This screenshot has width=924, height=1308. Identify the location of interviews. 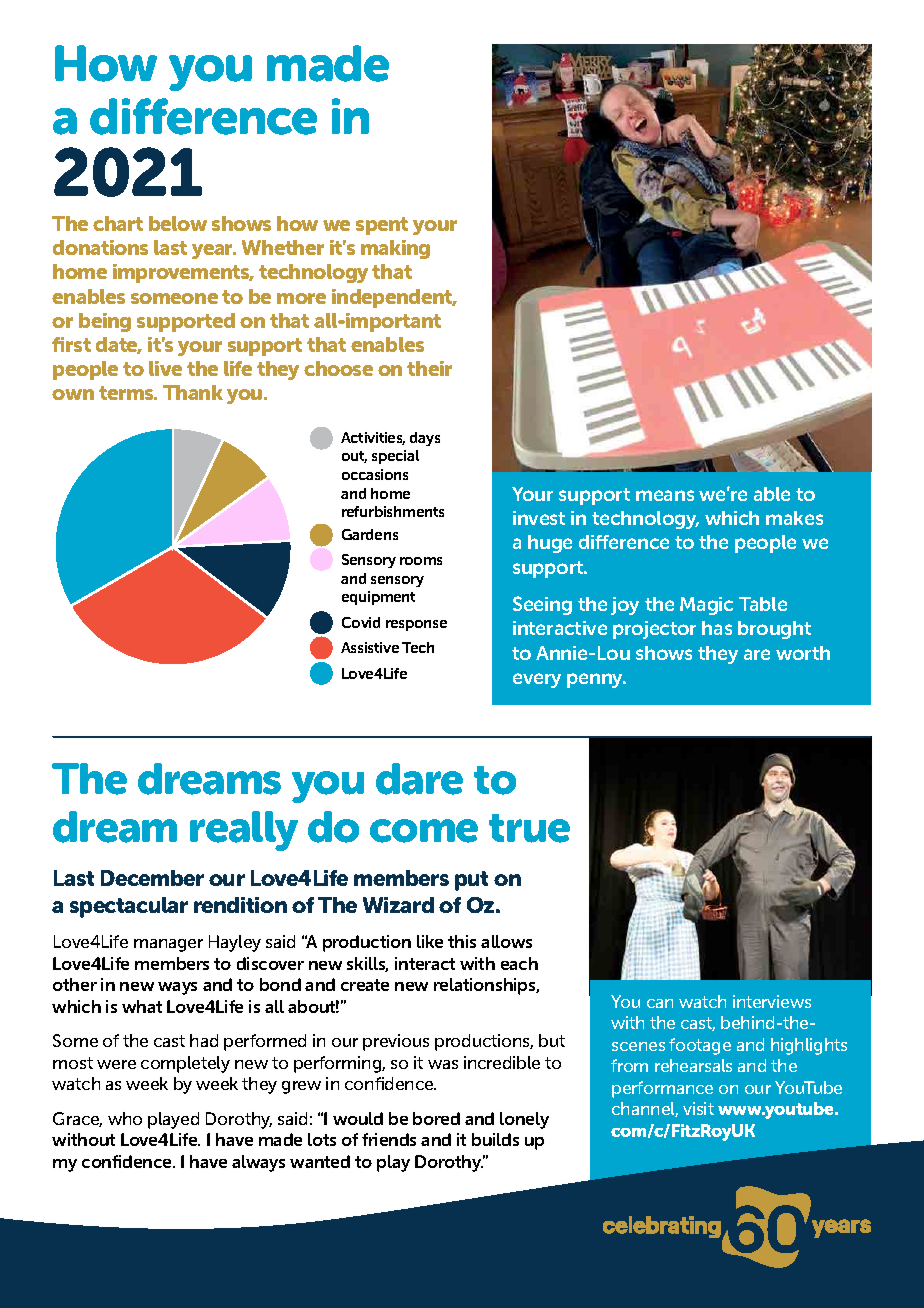
(772, 1001).
